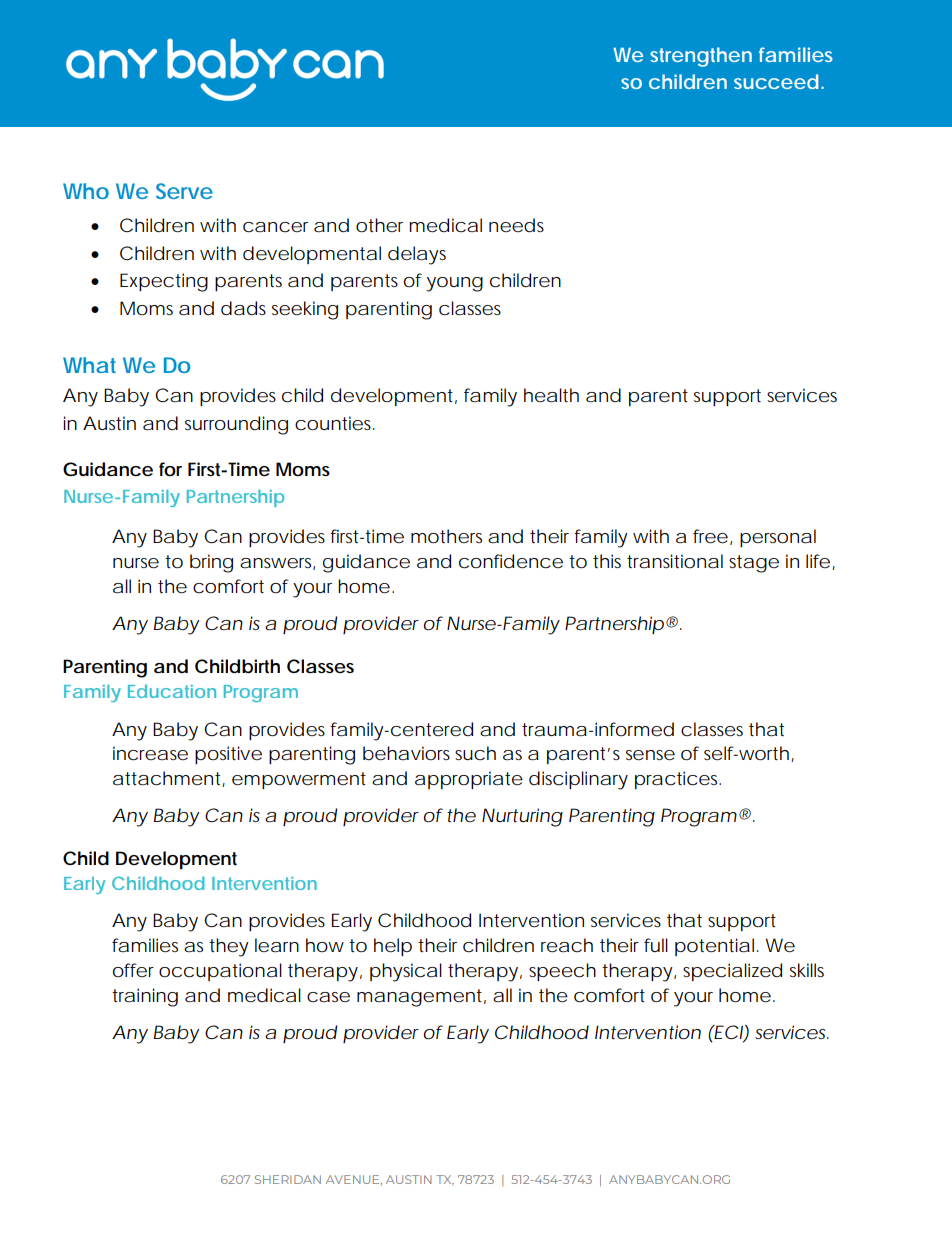 This document has height=1233, width=952. Describe the element at coordinates (236, 425) in the document. I see `surrounding` at that location.
